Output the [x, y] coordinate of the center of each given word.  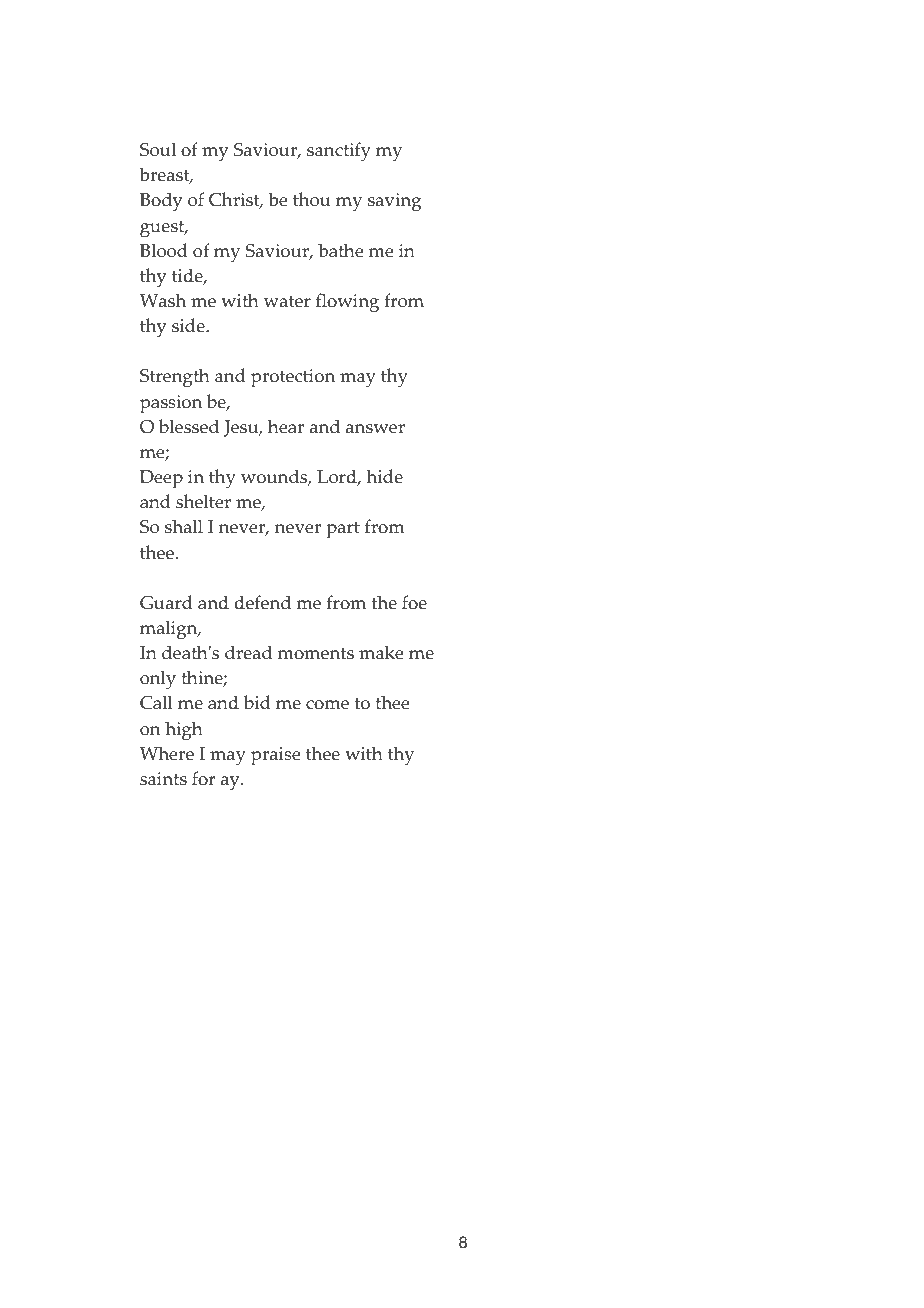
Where [167, 753]
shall [184, 526]
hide [384, 476]
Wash [163, 300]
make [381, 652]
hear [286, 426]
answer [375, 429]
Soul [158, 149]
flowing [347, 303]
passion [171, 404]
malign [170, 630]
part [343, 530]
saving [394, 202]
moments [316, 653]
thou [312, 199]
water [287, 301]
